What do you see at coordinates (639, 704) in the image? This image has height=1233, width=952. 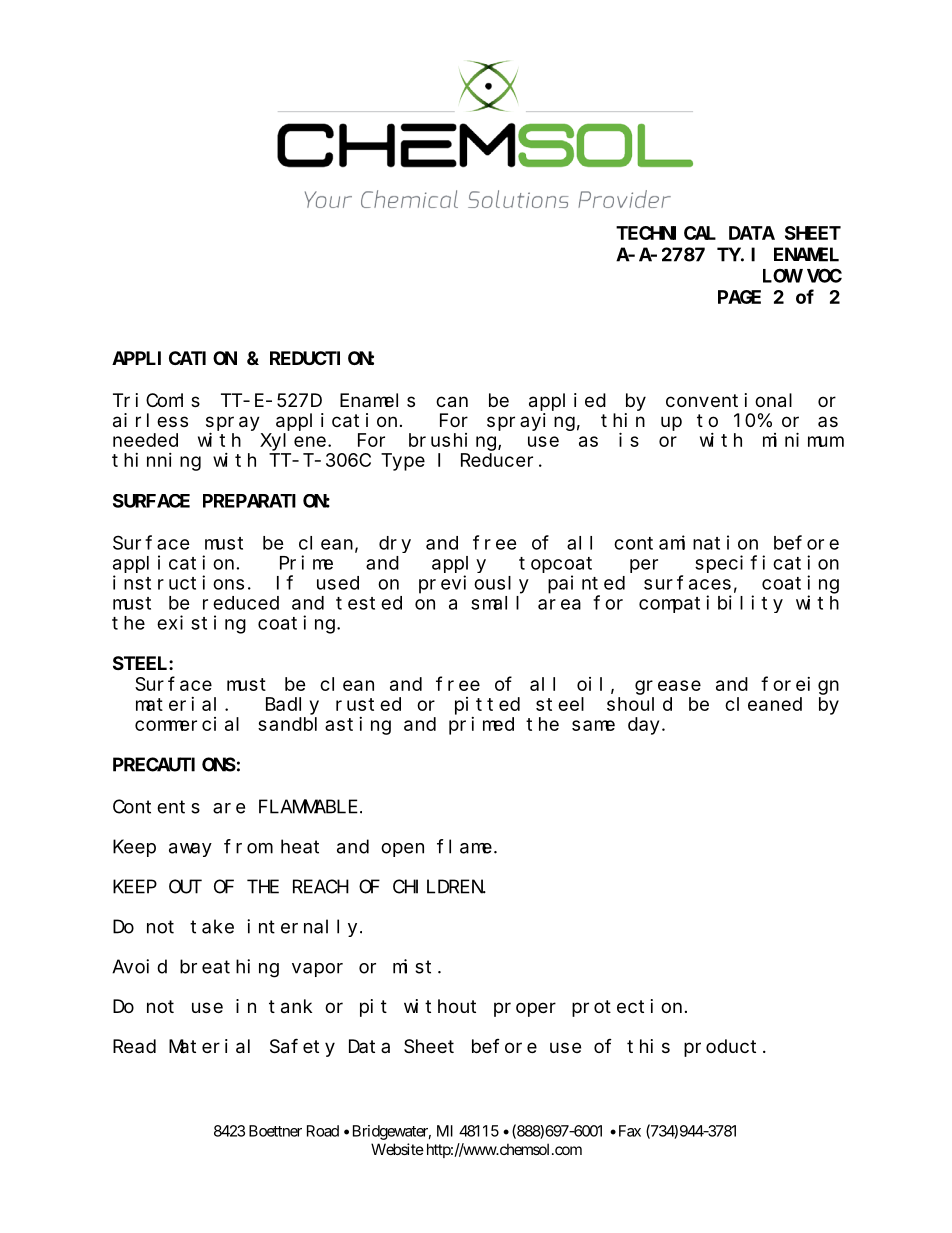 I see `should` at bounding box center [639, 704].
